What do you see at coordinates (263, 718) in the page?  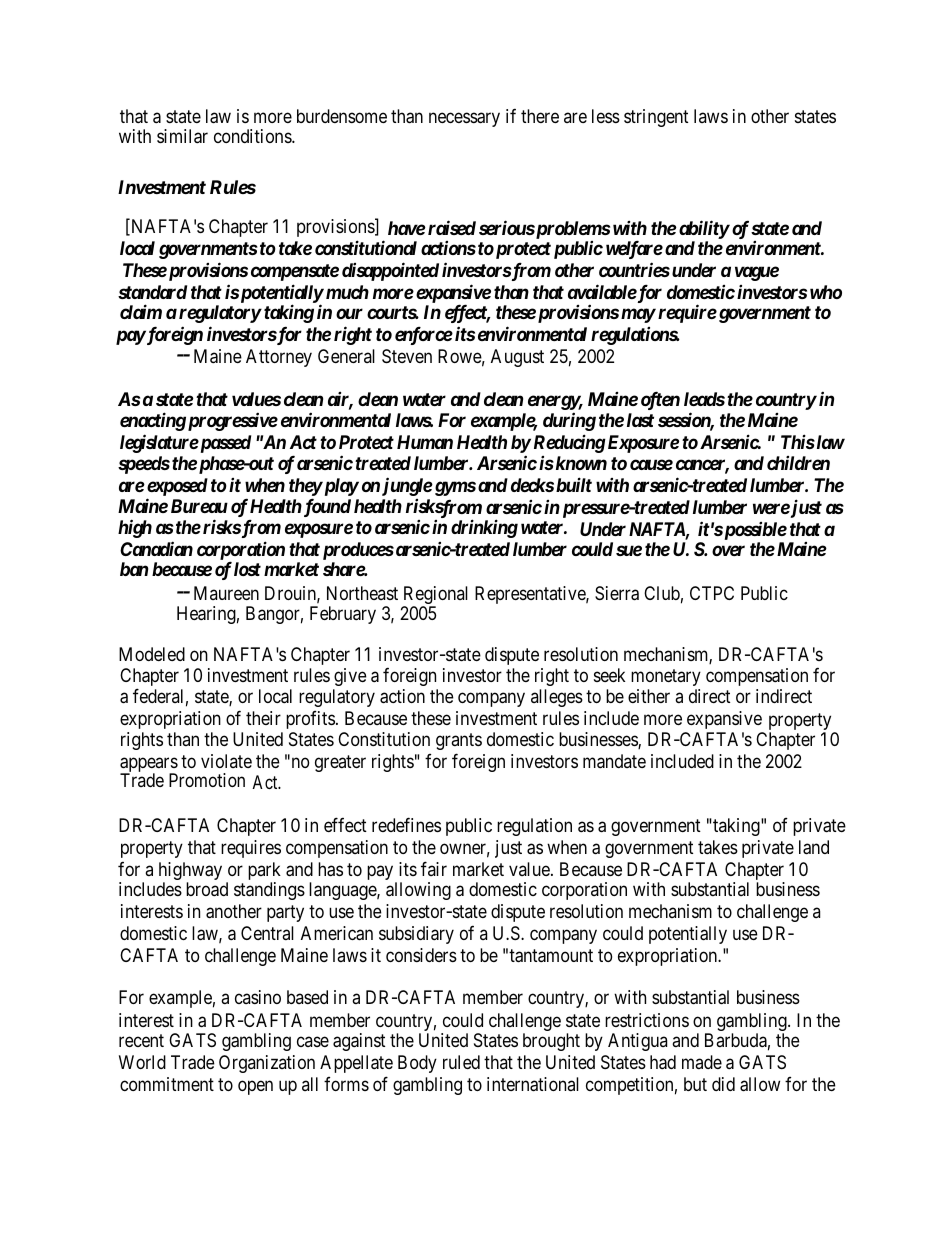 I see `their` at bounding box center [263, 718].
